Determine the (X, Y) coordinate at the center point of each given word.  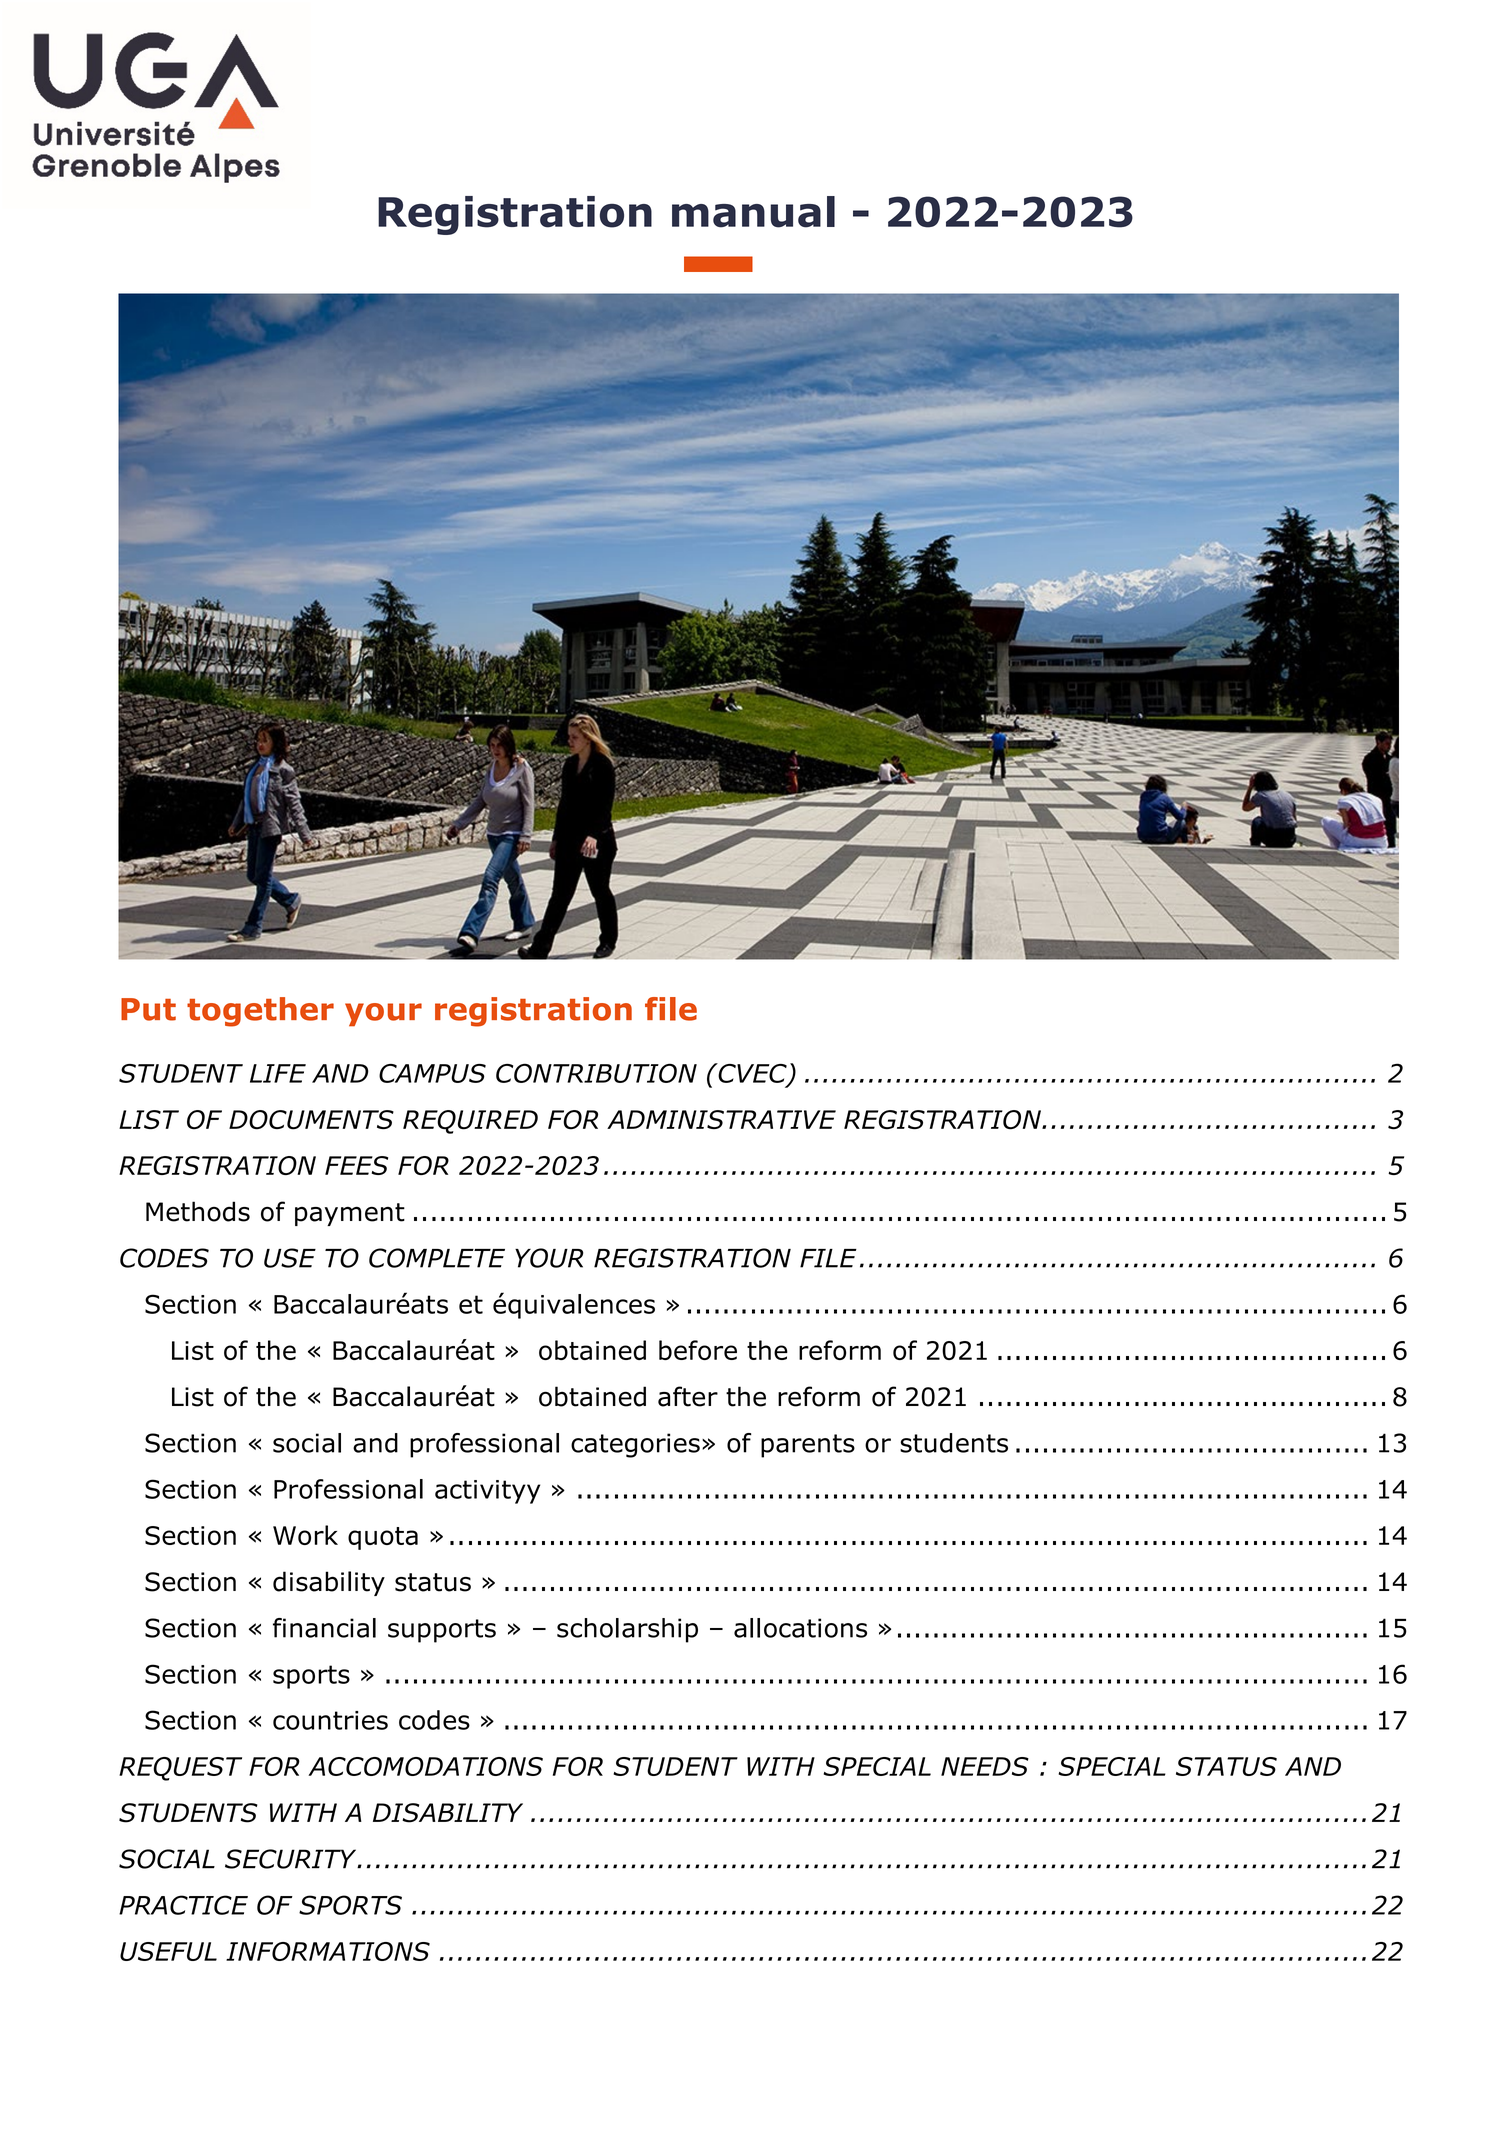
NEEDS (985, 1766)
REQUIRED (470, 1122)
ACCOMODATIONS (425, 1766)
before (698, 1350)
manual (753, 212)
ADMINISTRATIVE (721, 1119)
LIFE (278, 1073)
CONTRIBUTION (596, 1073)
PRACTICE (183, 1905)
